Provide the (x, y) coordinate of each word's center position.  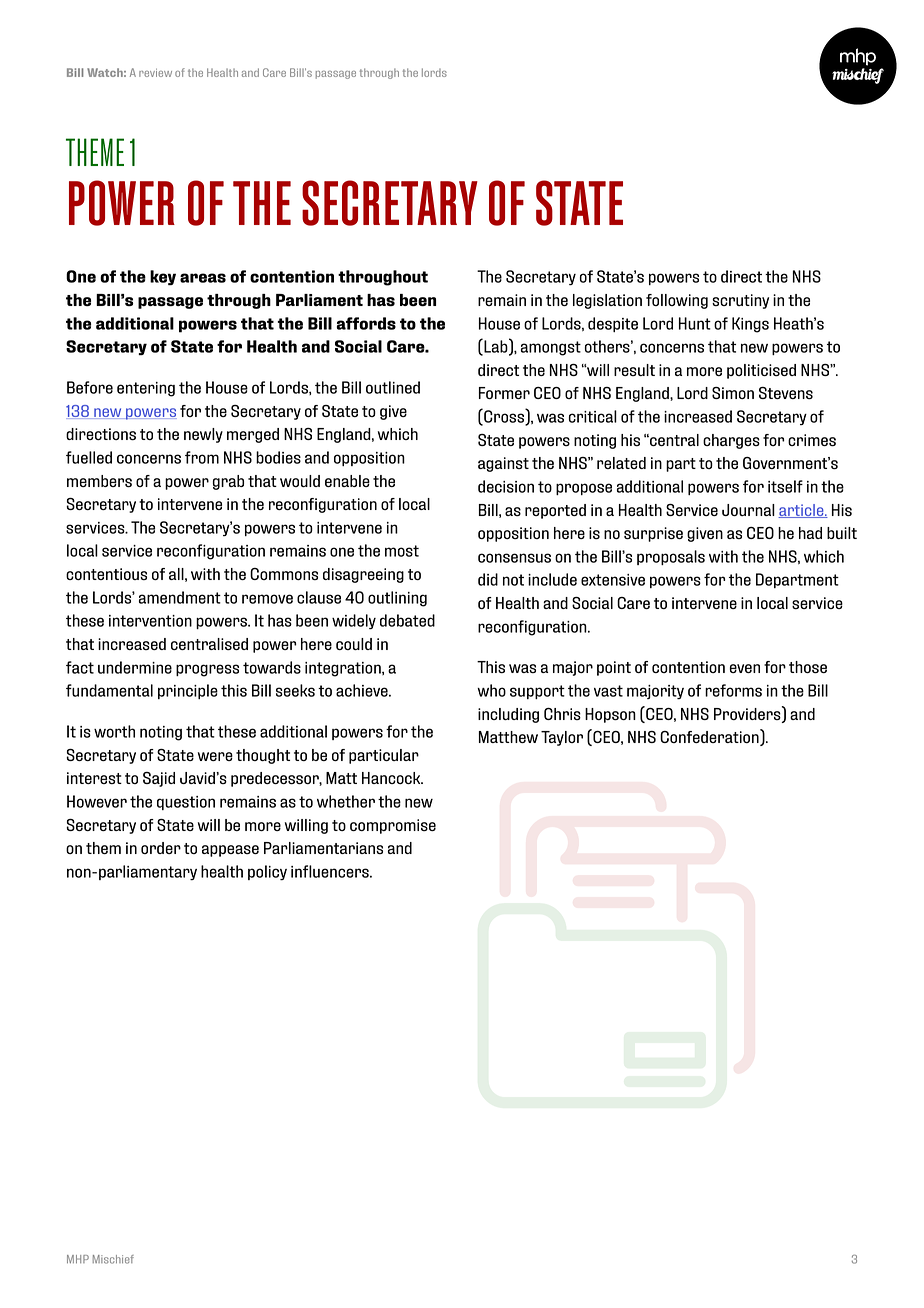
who (491, 690)
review (155, 73)
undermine (135, 667)
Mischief (113, 1259)
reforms (733, 690)
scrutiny (740, 301)
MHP (78, 1259)
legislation (607, 301)
